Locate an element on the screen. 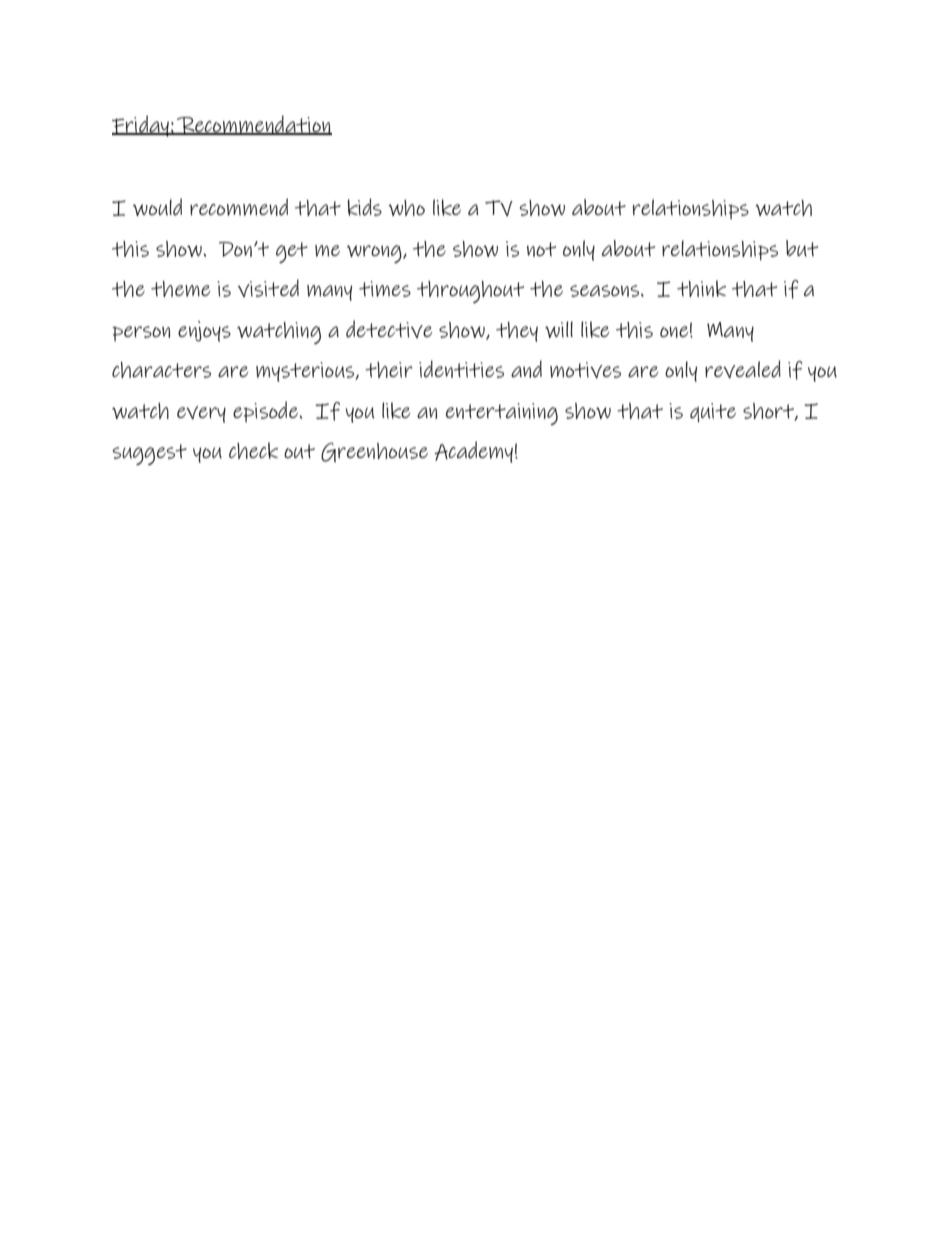 The height and width of the screenshot is (1233, 952). not is located at coordinates (541, 249).
